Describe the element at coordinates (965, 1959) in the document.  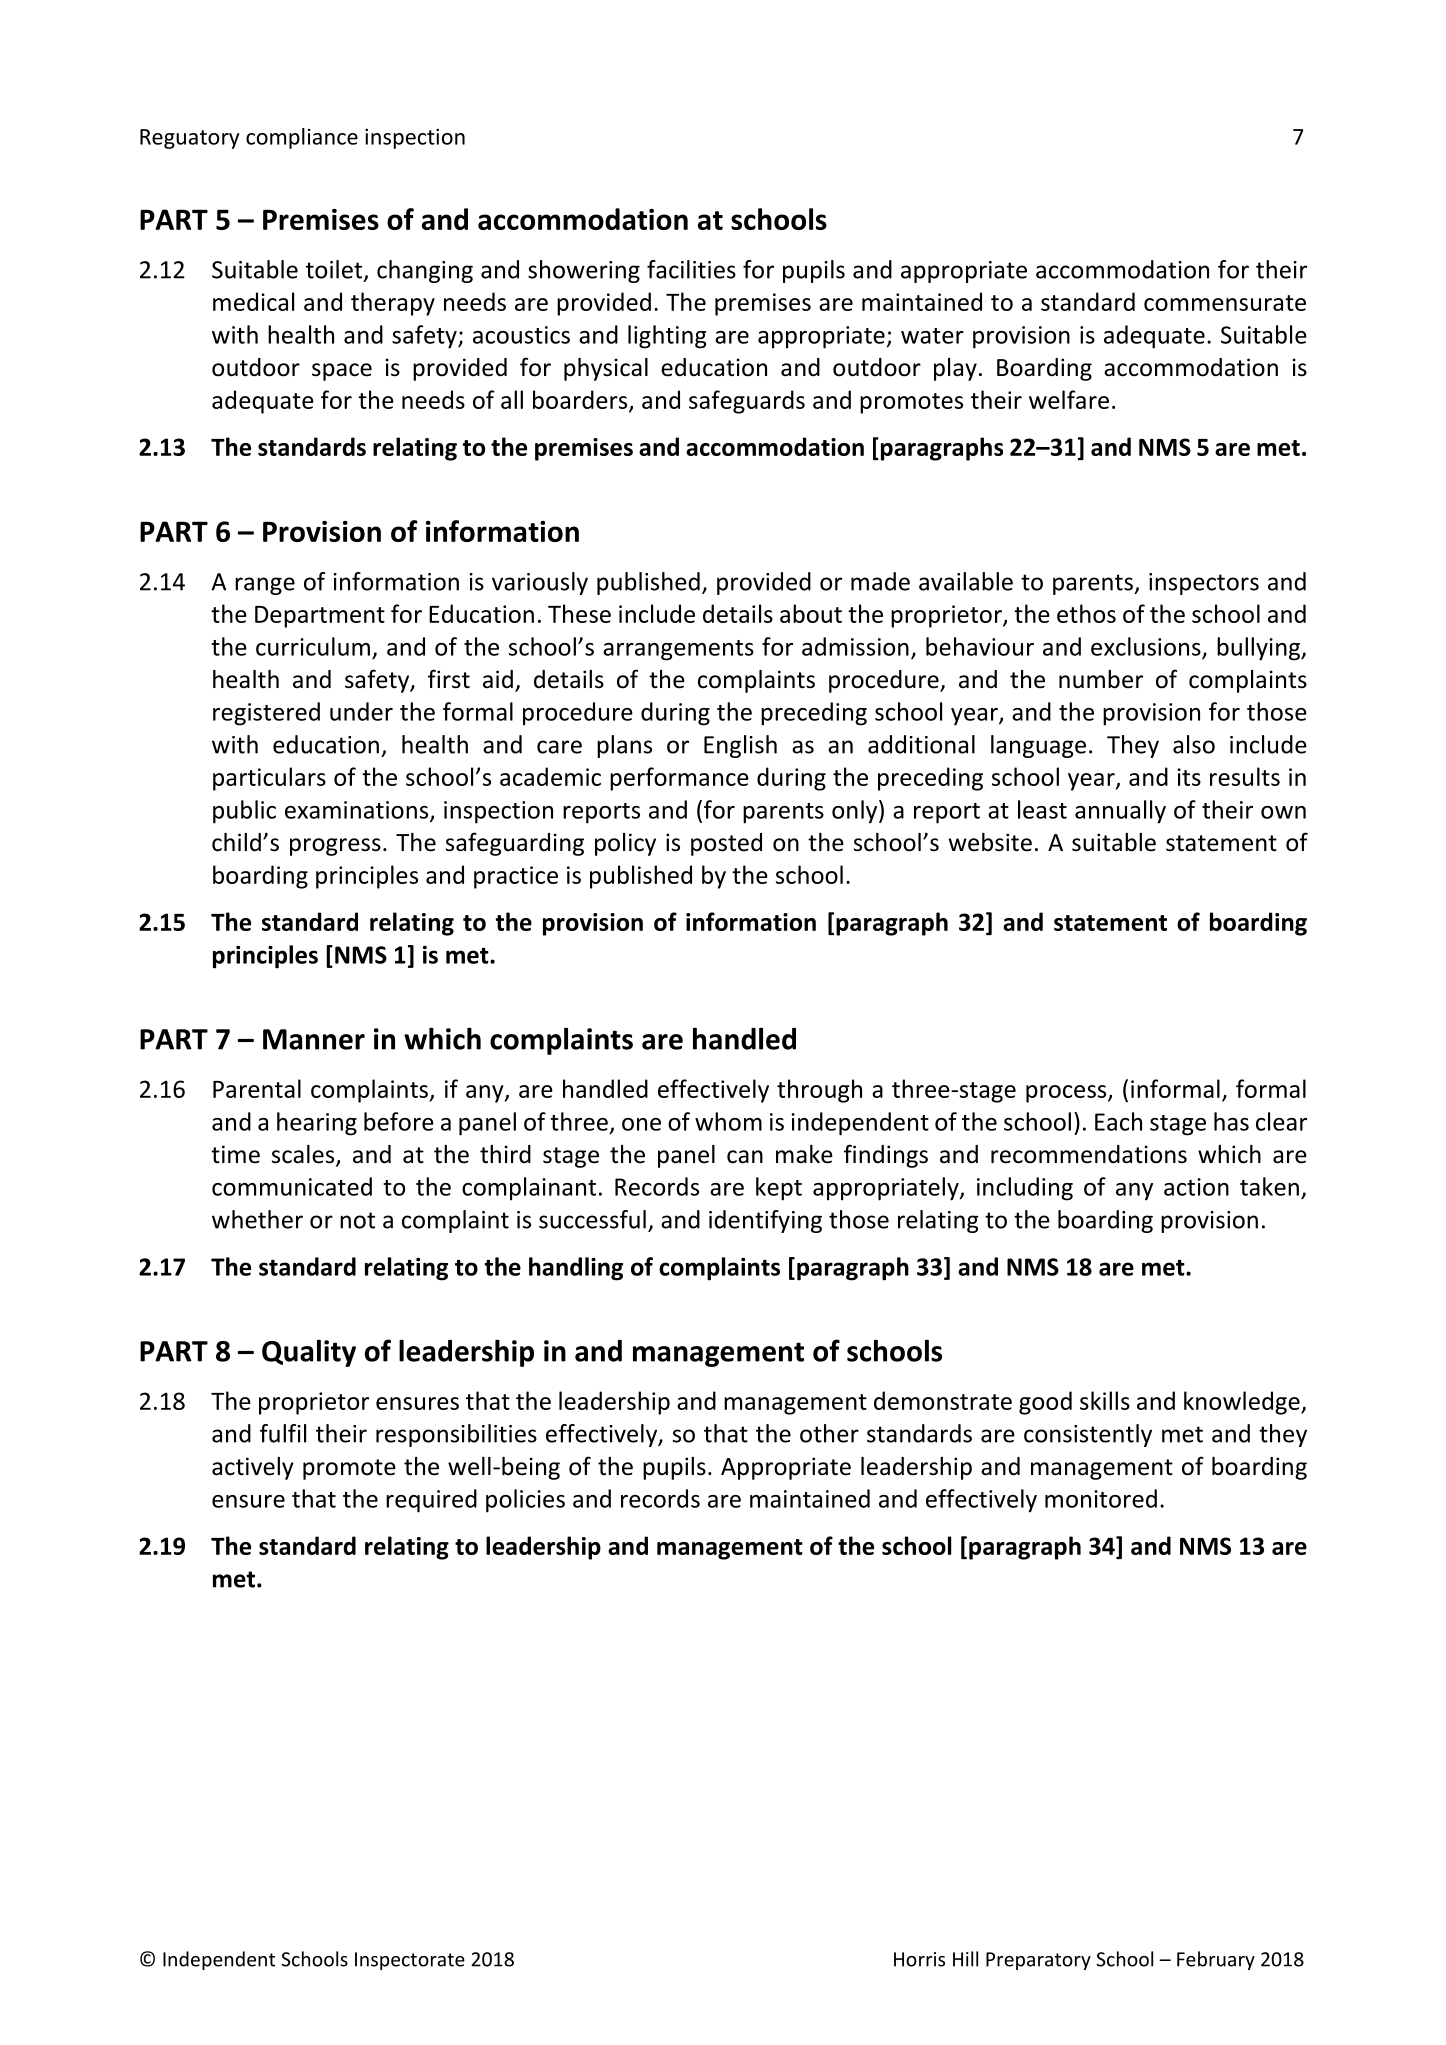
I see `Hill` at that location.
